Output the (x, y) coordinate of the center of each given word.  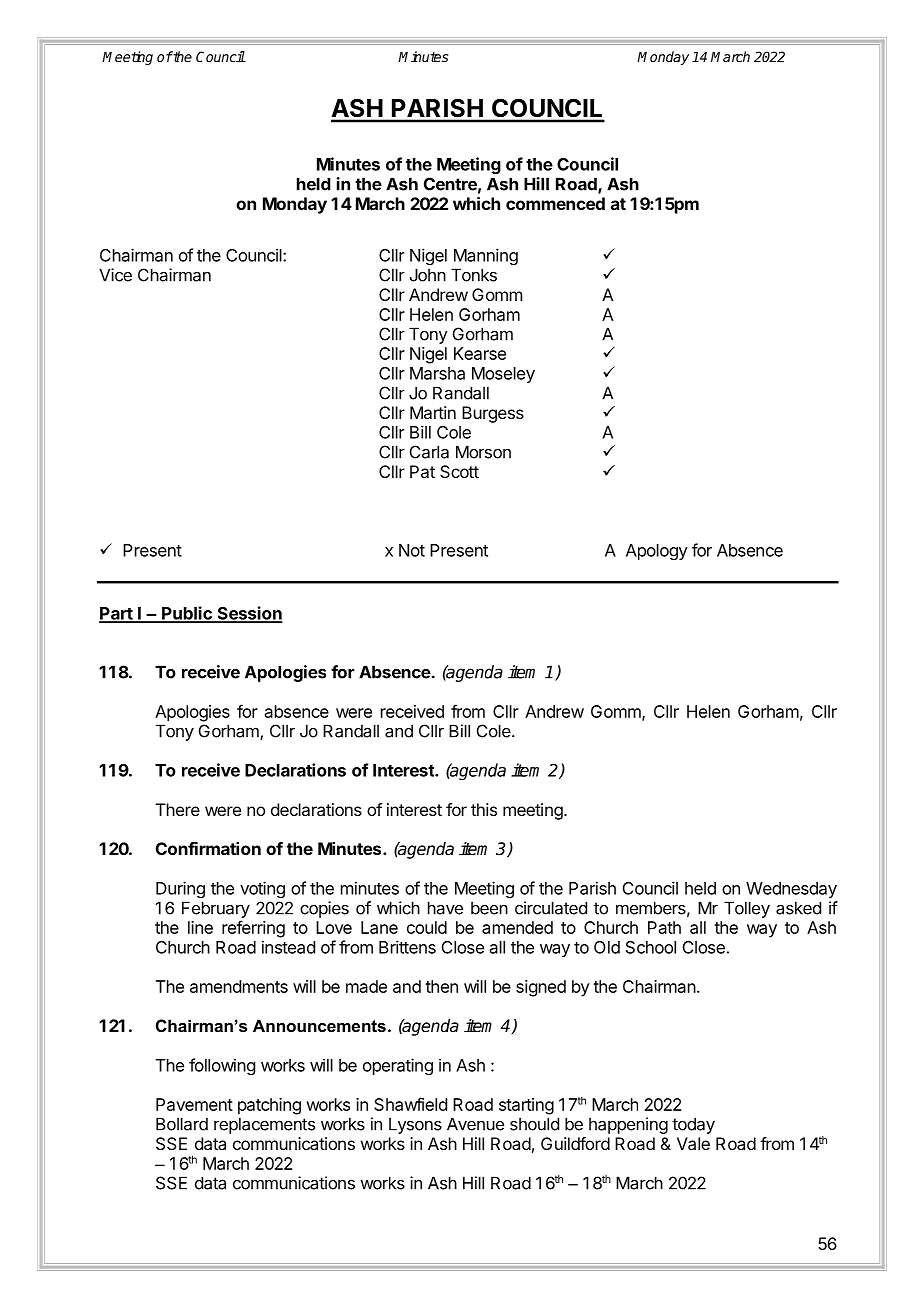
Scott (459, 471)
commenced (555, 203)
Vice (115, 275)
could (427, 927)
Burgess (493, 414)
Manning (486, 256)
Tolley (747, 909)
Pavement (194, 1104)
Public (187, 614)
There (178, 809)
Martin (433, 412)
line (200, 927)
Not (412, 550)
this (484, 809)
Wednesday (791, 890)
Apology (657, 552)
